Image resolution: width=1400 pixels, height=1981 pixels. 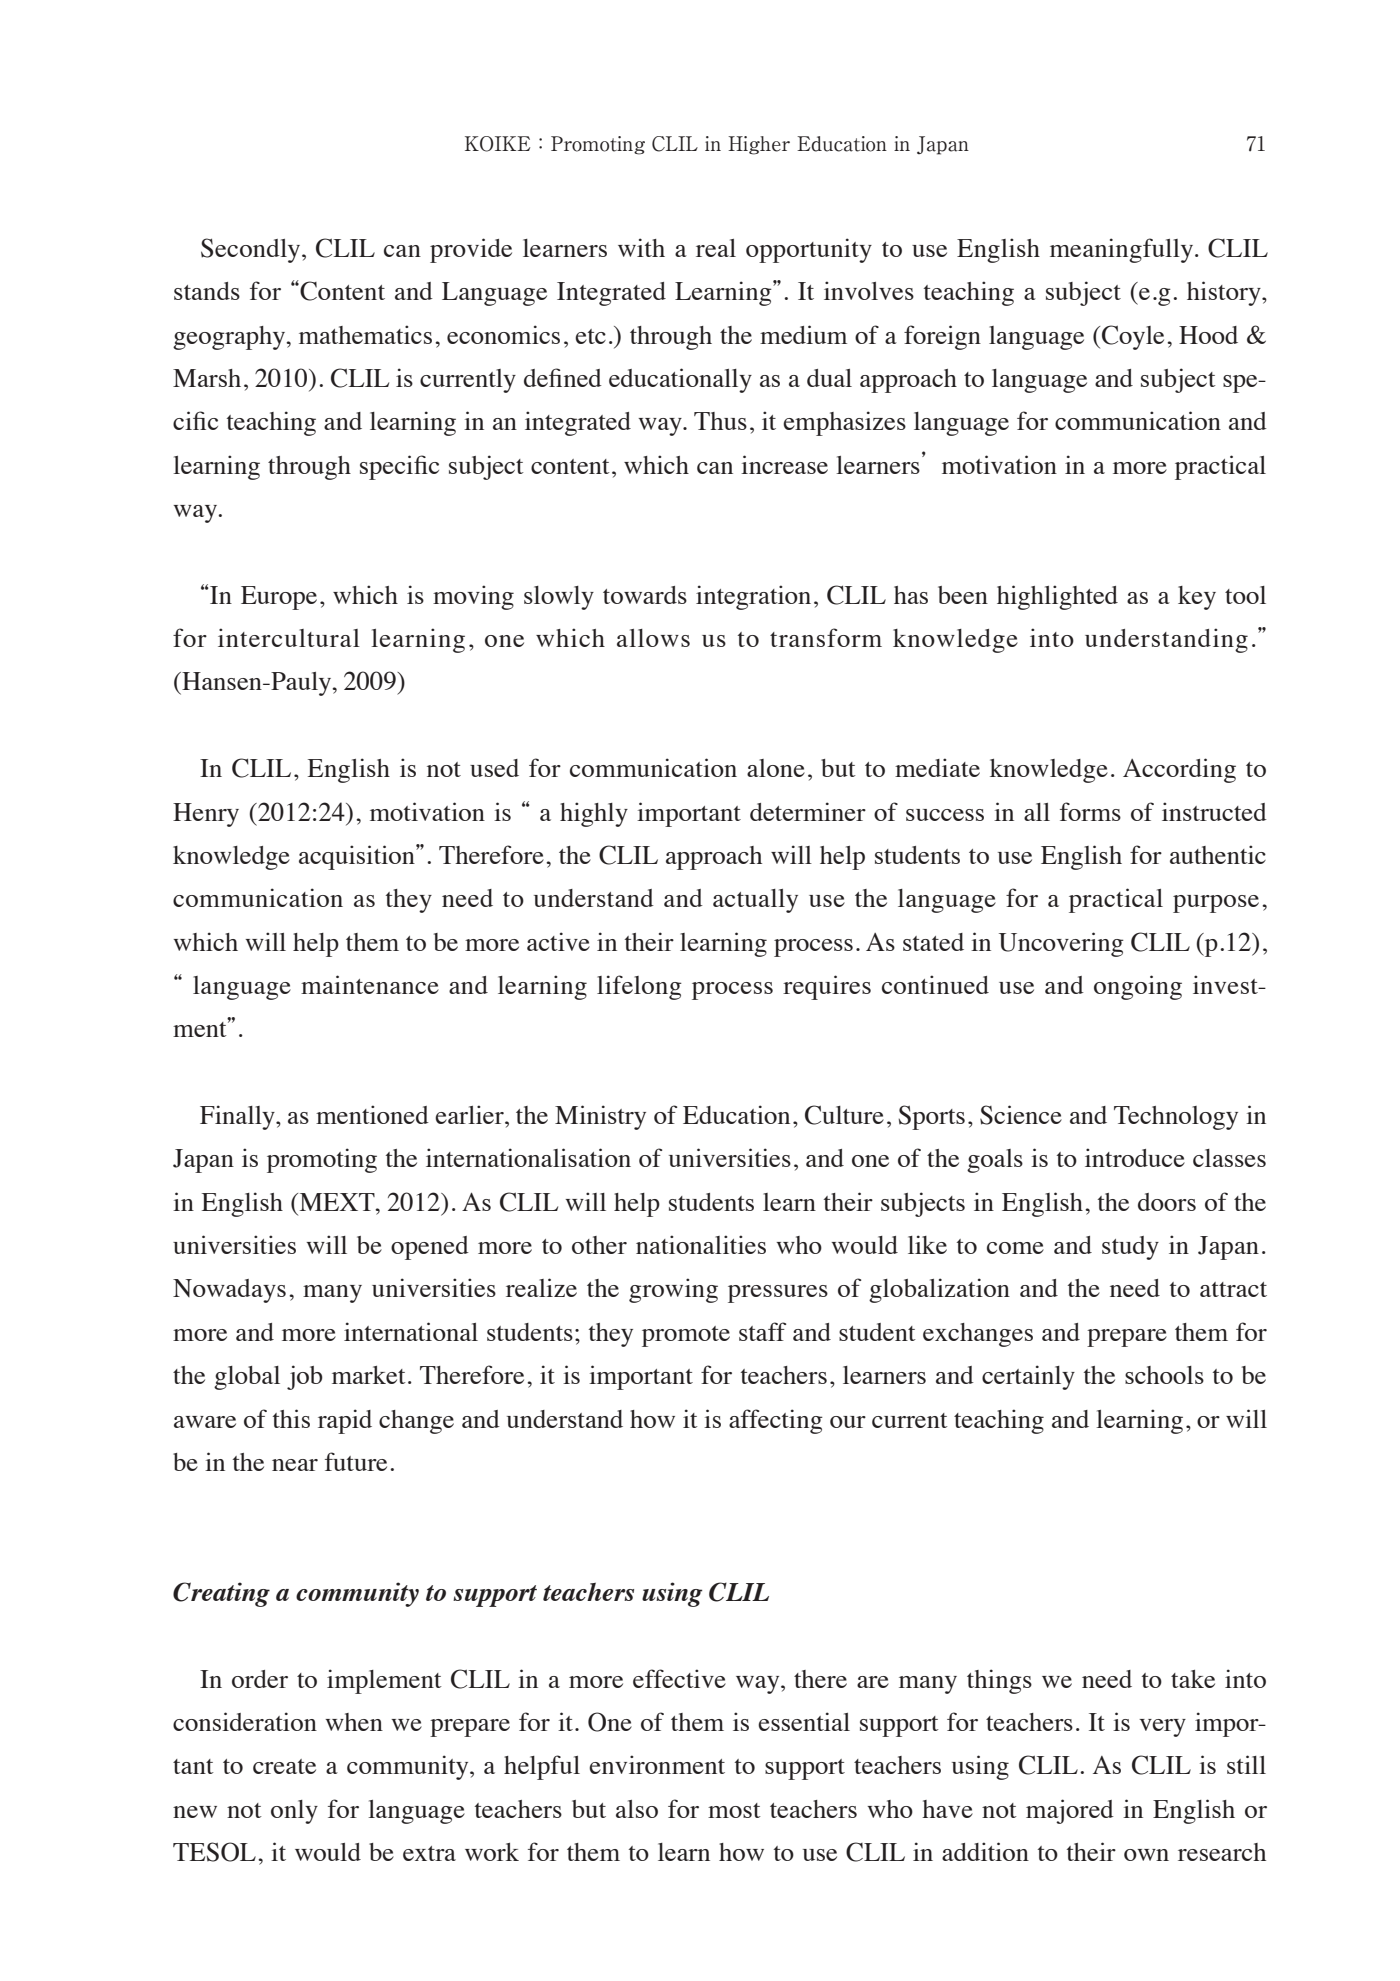 What do you see at coordinates (1164, 1375) in the document?
I see `schools` at bounding box center [1164, 1375].
